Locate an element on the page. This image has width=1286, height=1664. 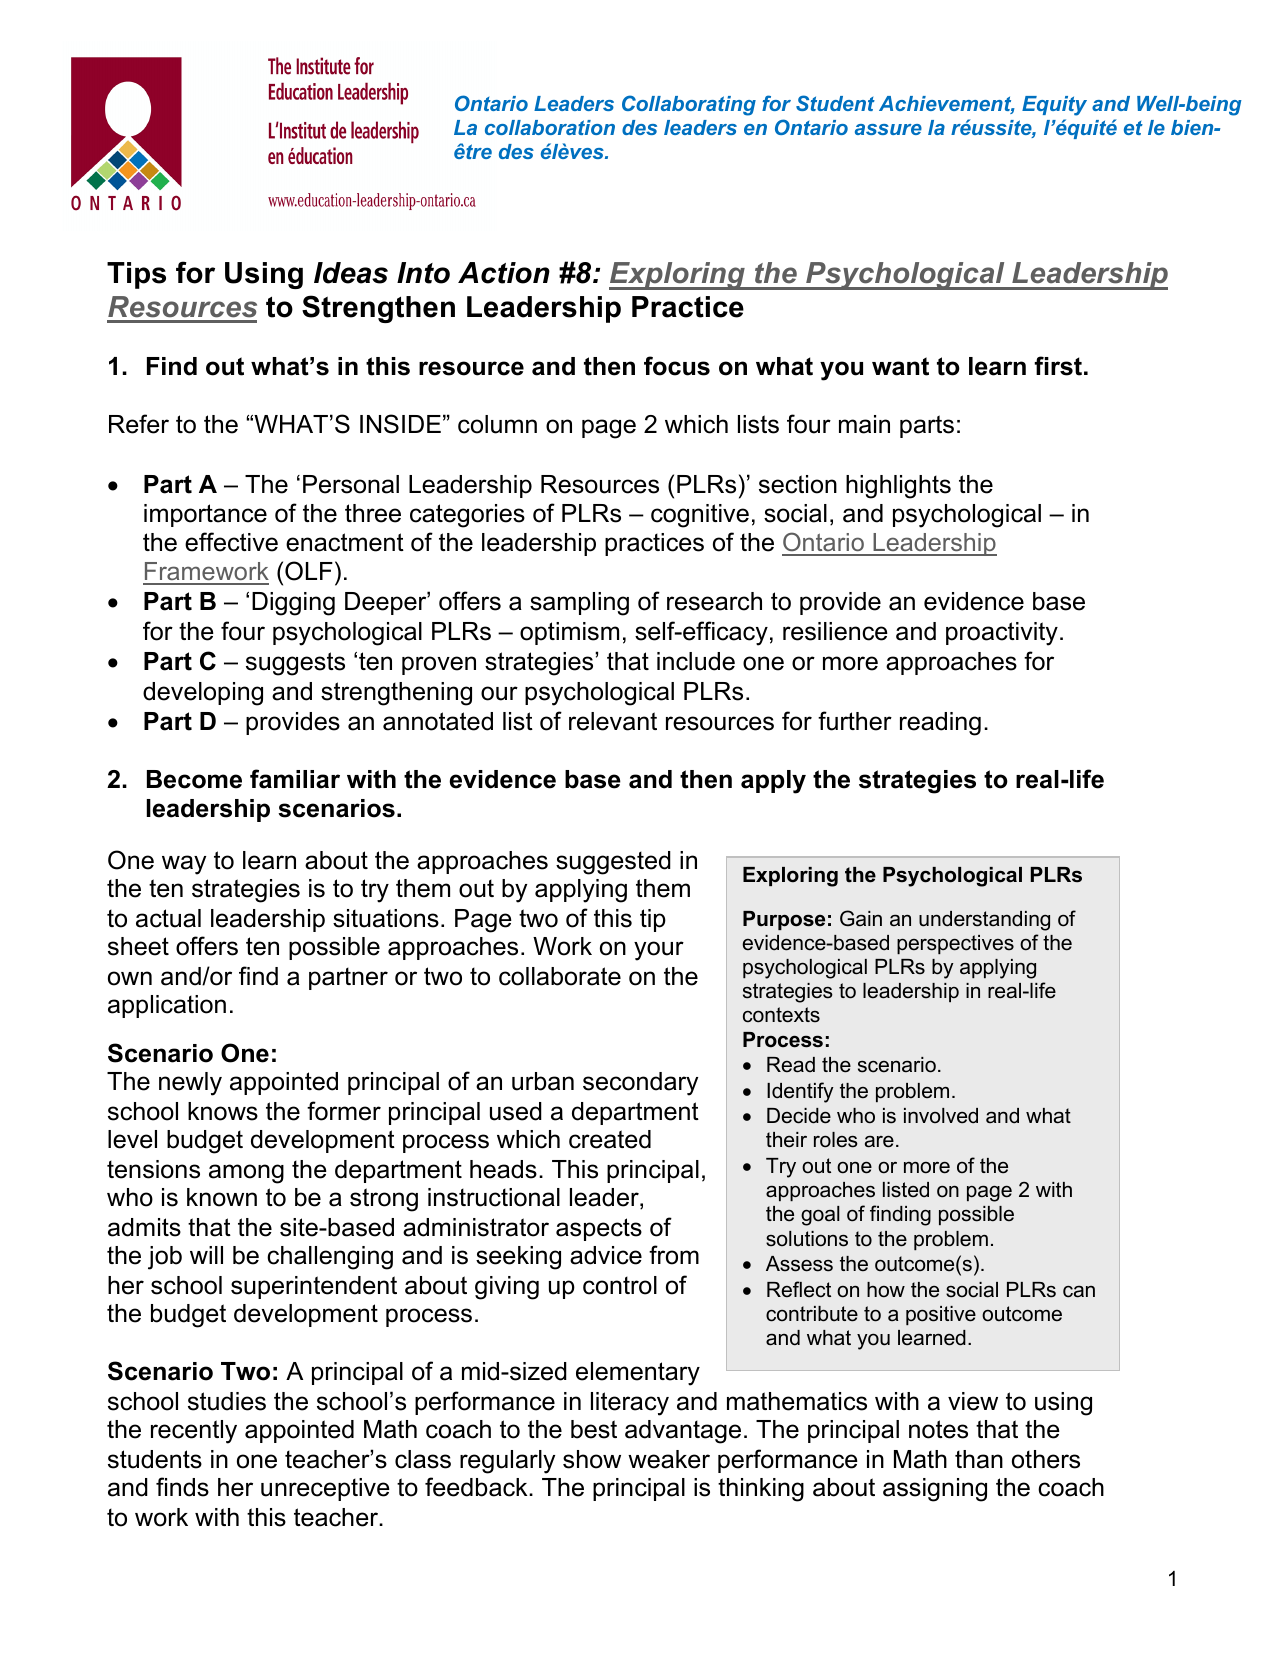
collaboration is located at coordinates (550, 127).
